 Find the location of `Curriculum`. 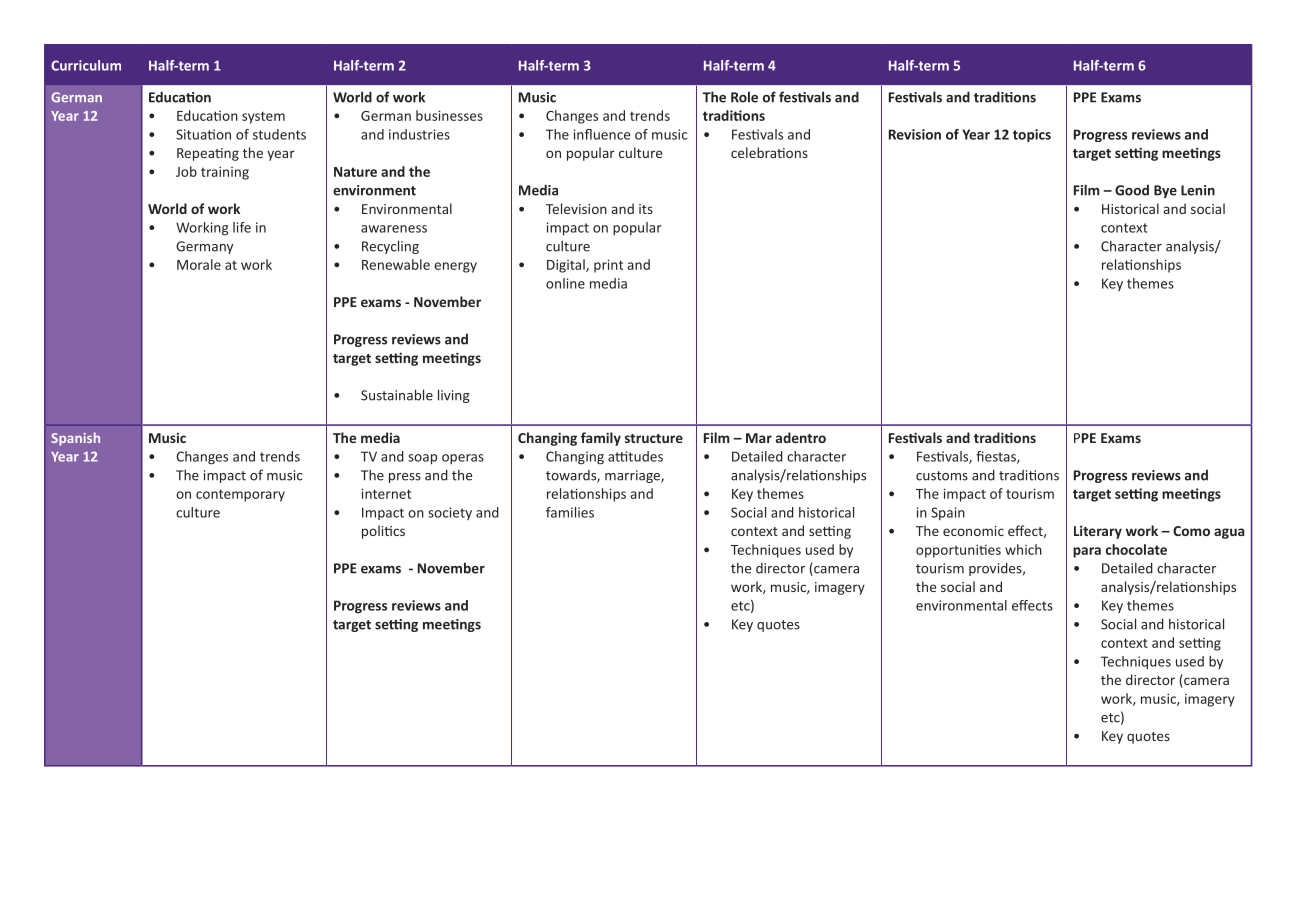

Curriculum is located at coordinates (86, 65).
